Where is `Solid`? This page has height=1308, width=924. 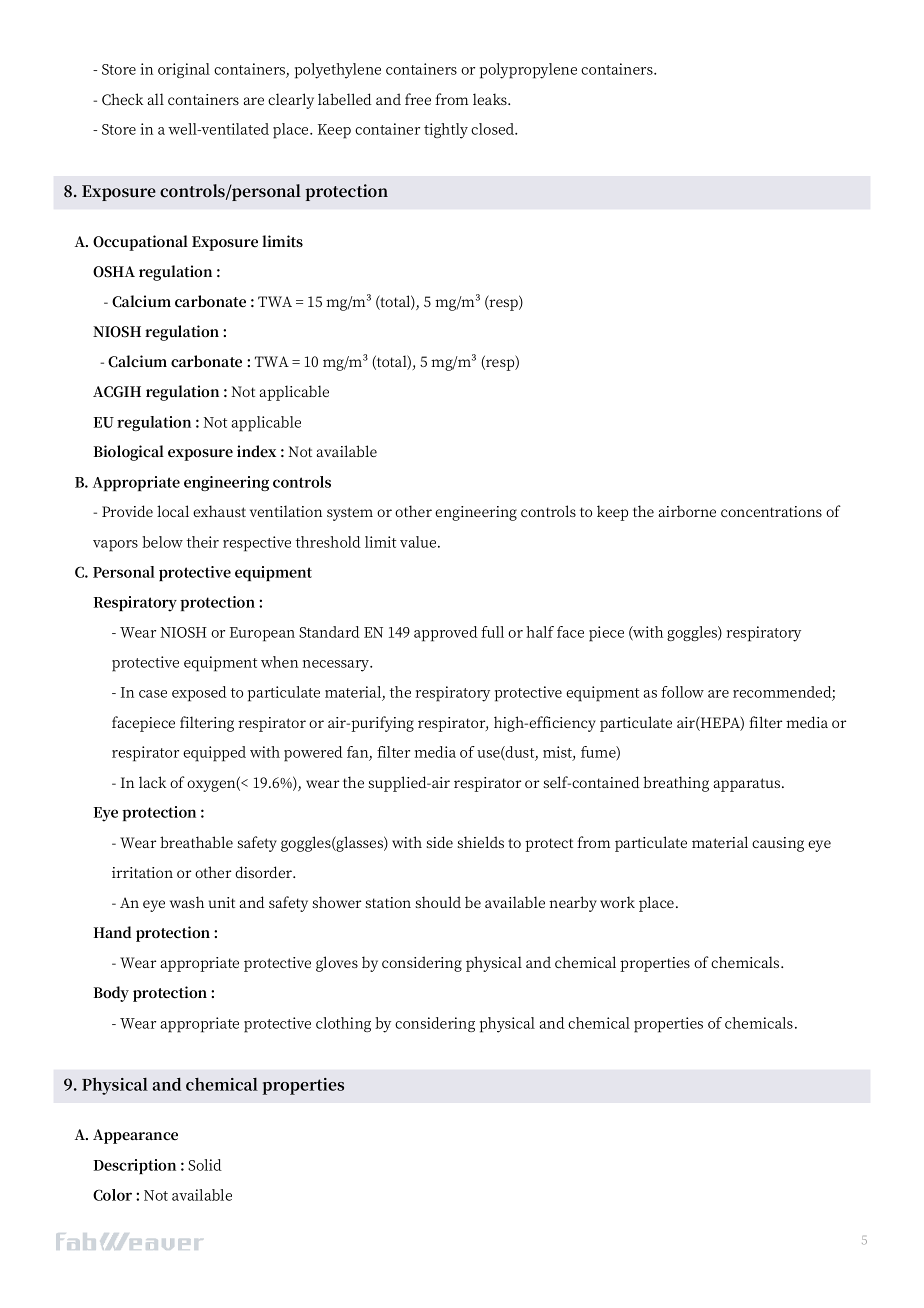 Solid is located at coordinates (205, 1165).
